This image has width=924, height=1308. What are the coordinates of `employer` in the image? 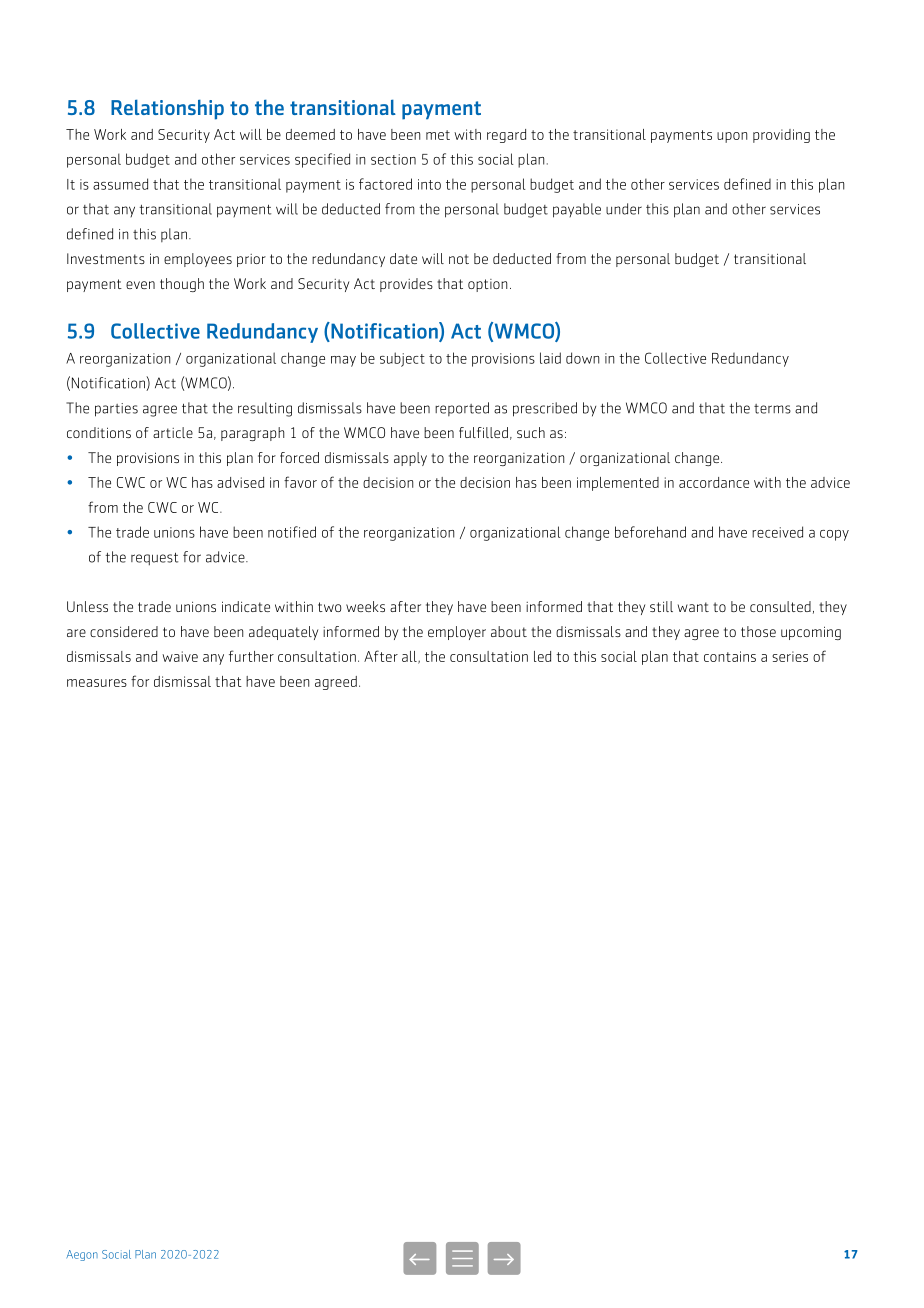 It's located at (457, 633).
